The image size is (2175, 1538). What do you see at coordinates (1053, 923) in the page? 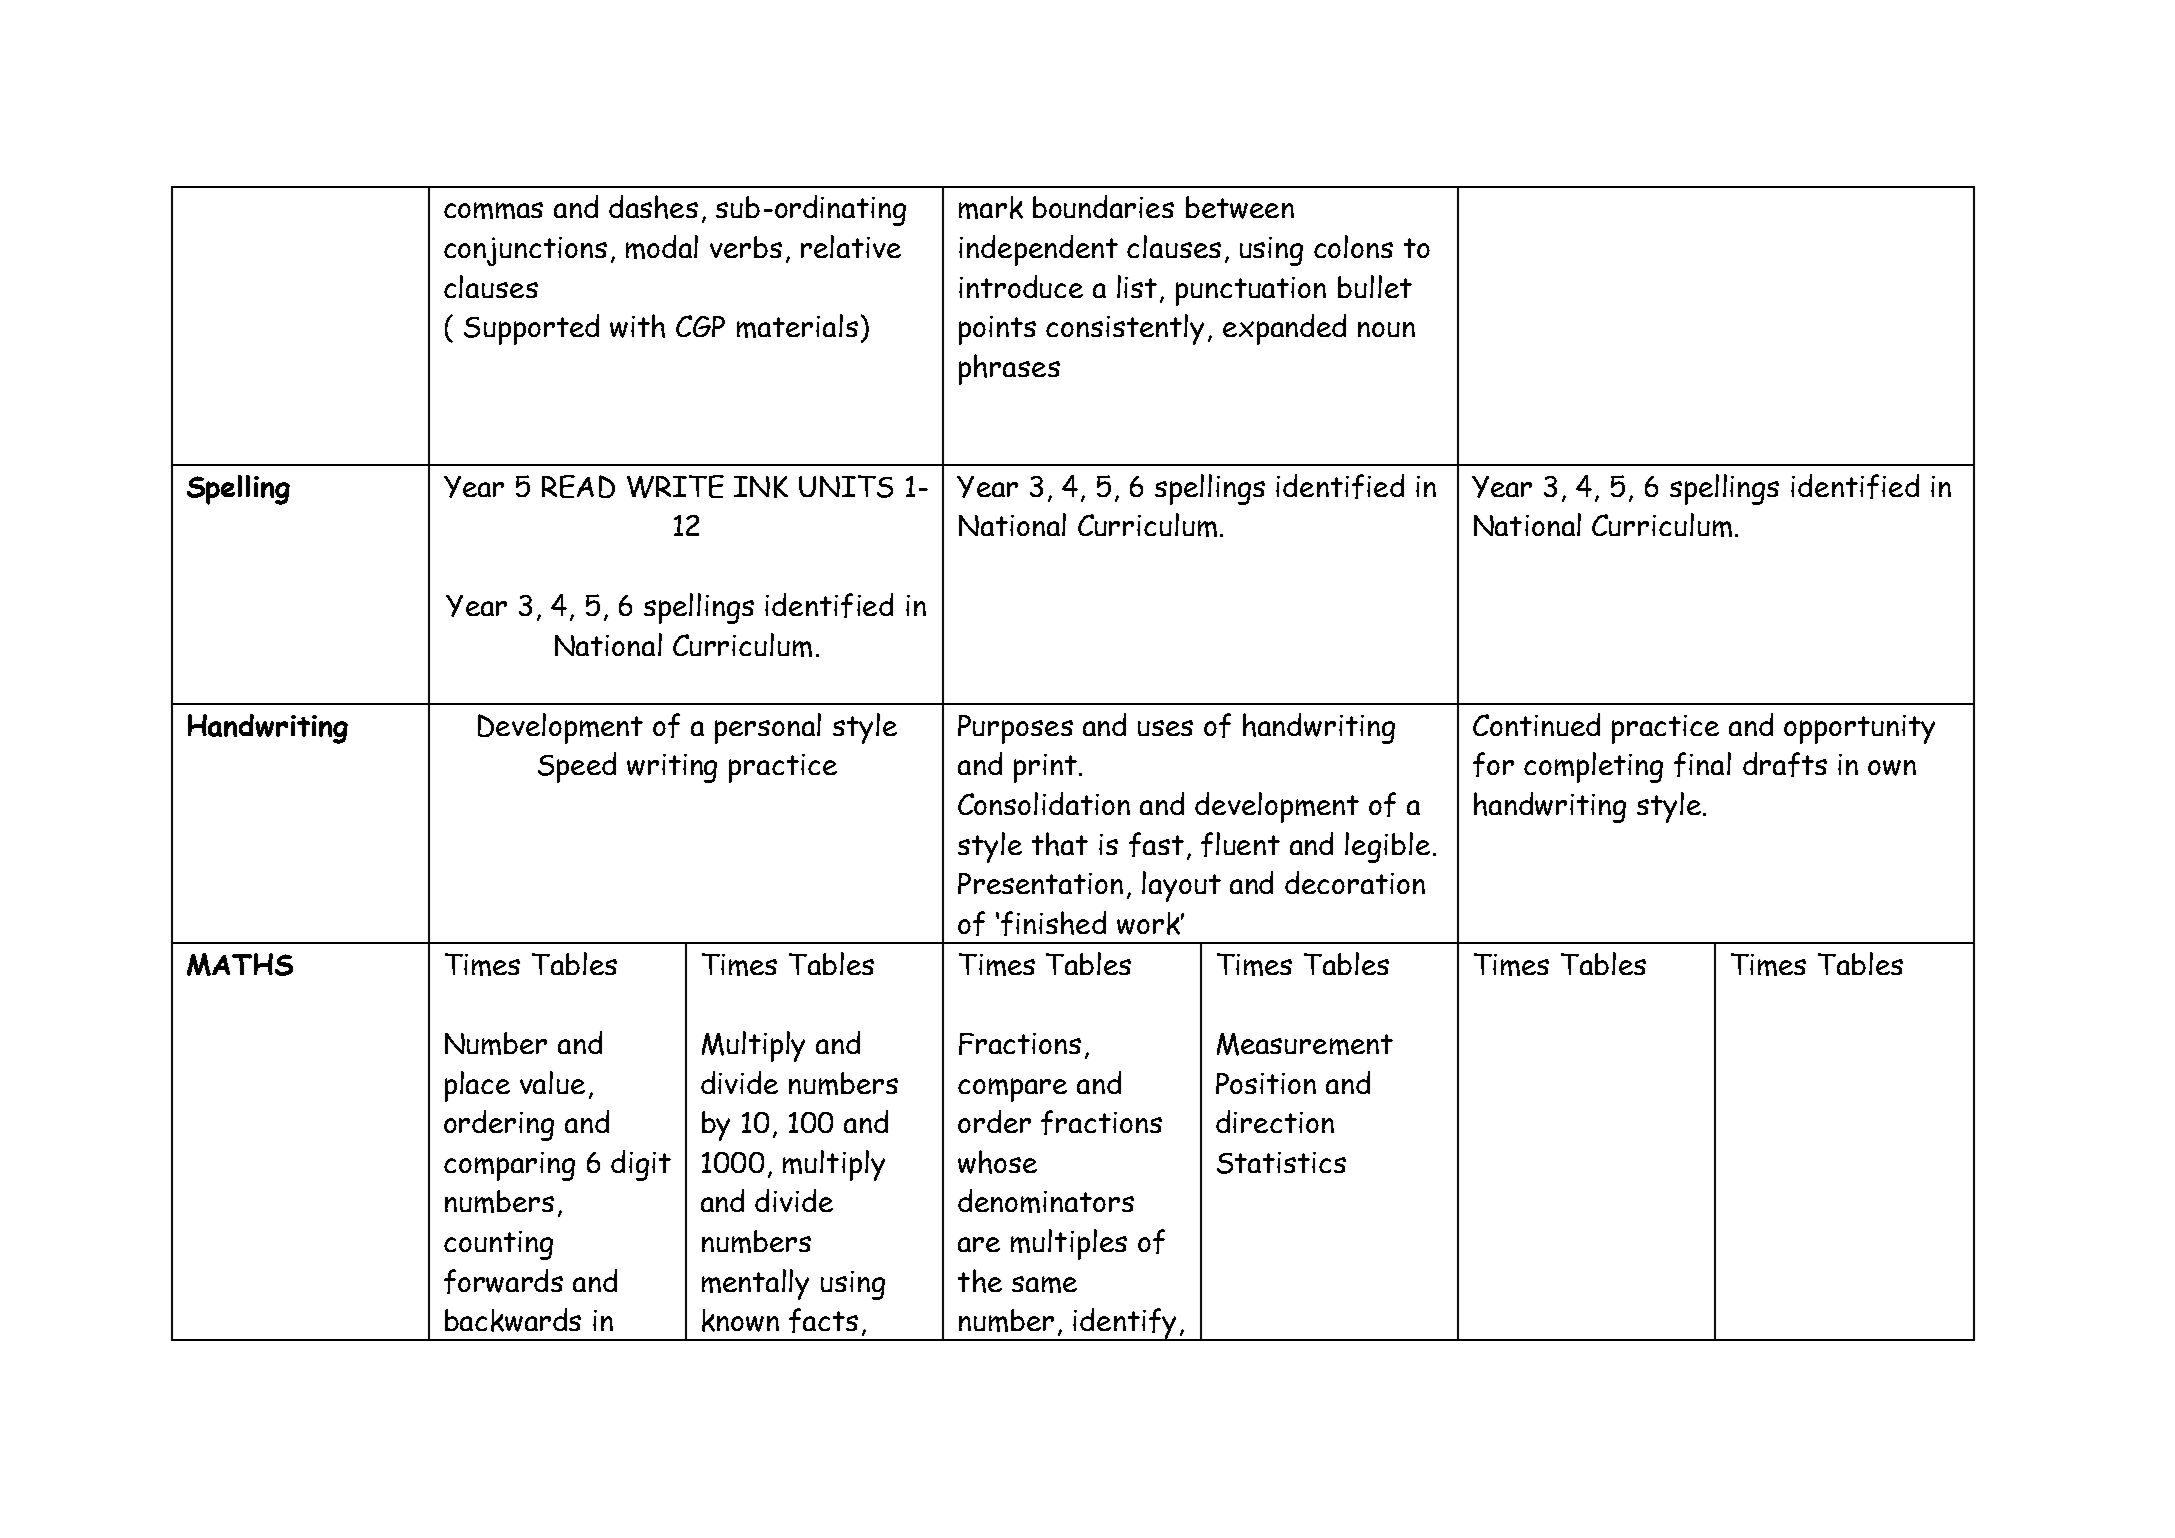
I see `finished` at bounding box center [1053, 923].
